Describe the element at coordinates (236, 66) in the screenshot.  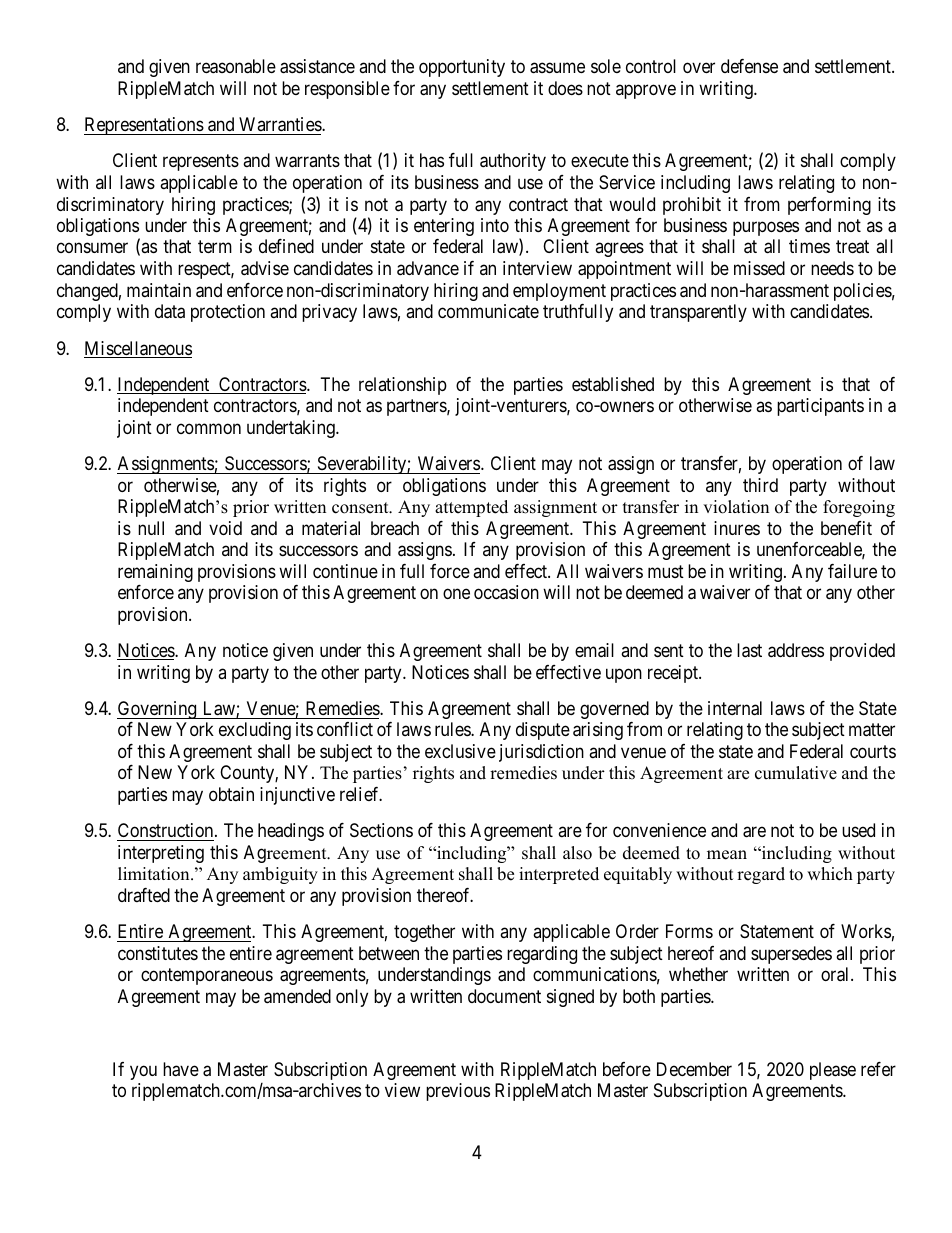
I see `reasonable` at that location.
